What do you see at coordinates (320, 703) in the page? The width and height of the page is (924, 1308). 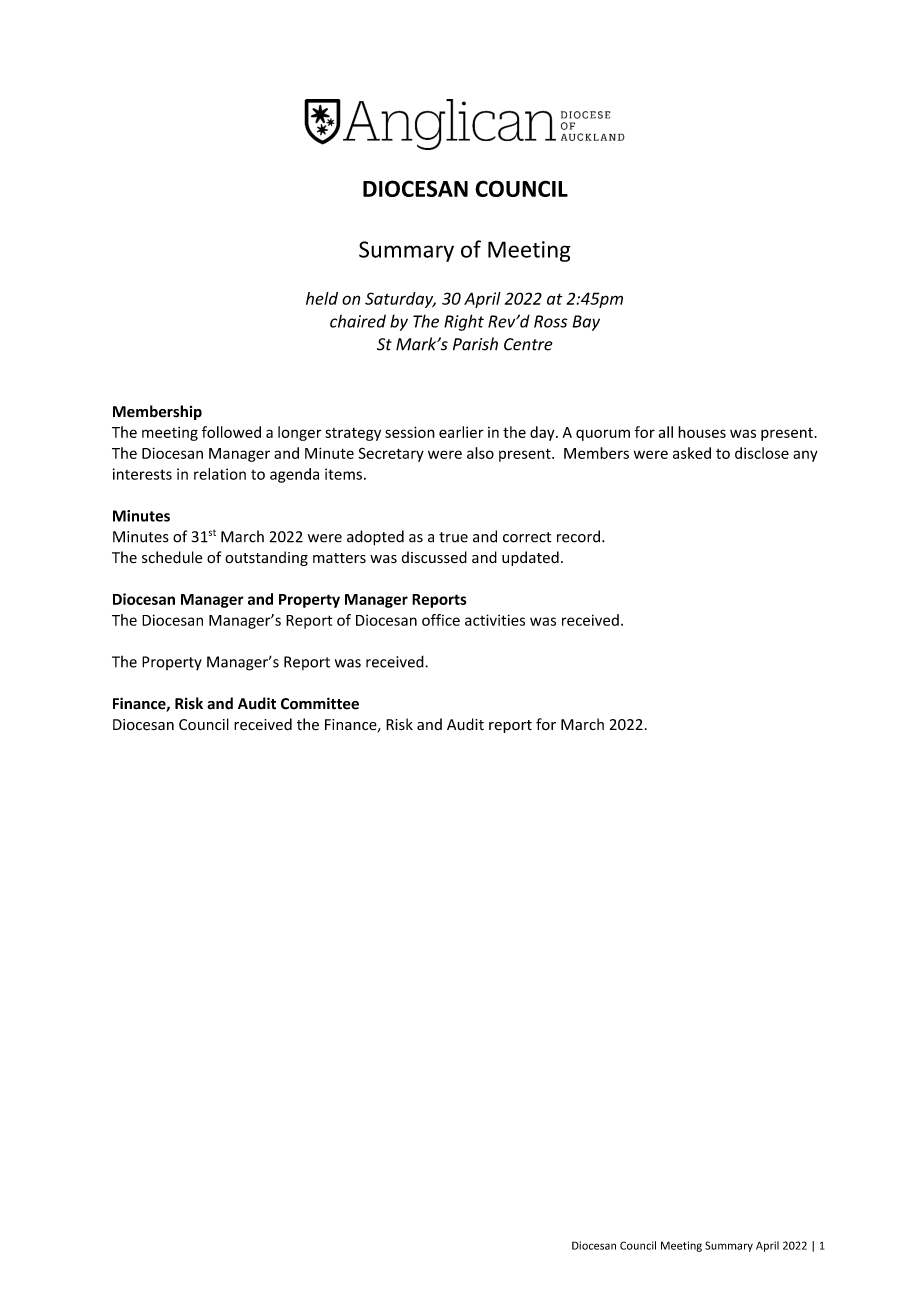 I see `Committee` at bounding box center [320, 703].
